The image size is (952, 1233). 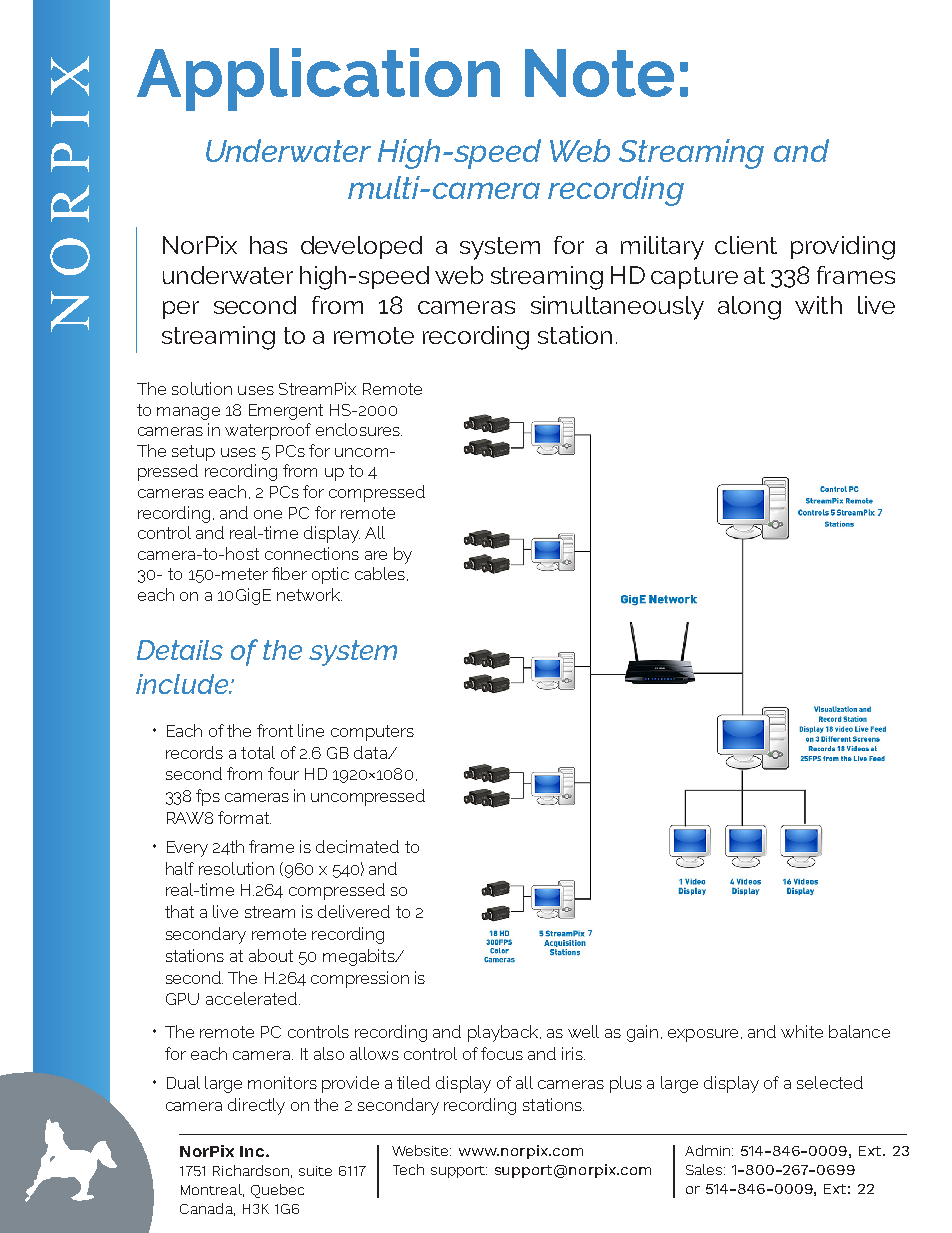 I want to click on client, so click(x=746, y=245).
